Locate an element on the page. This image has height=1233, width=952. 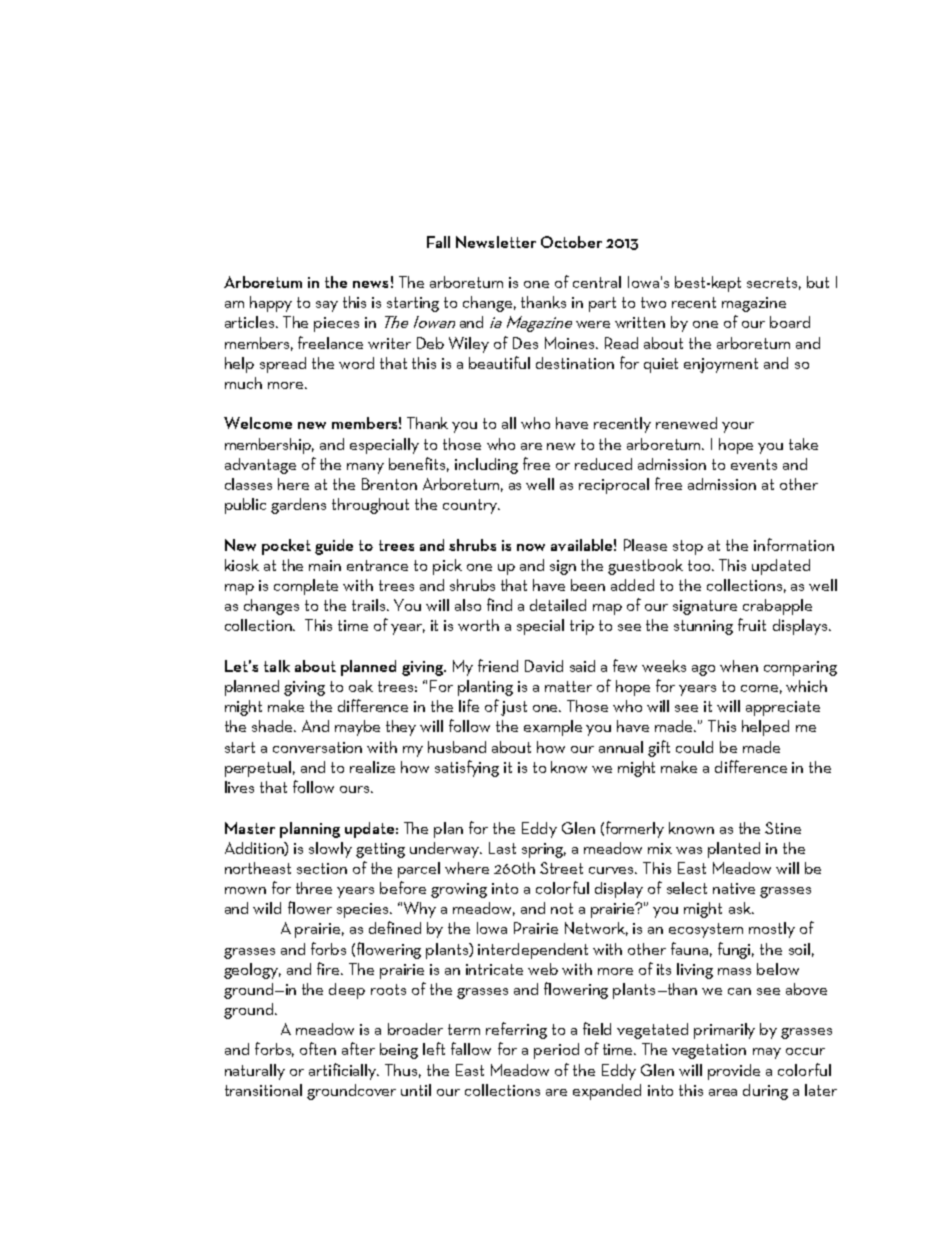
October is located at coordinates (571, 242).
